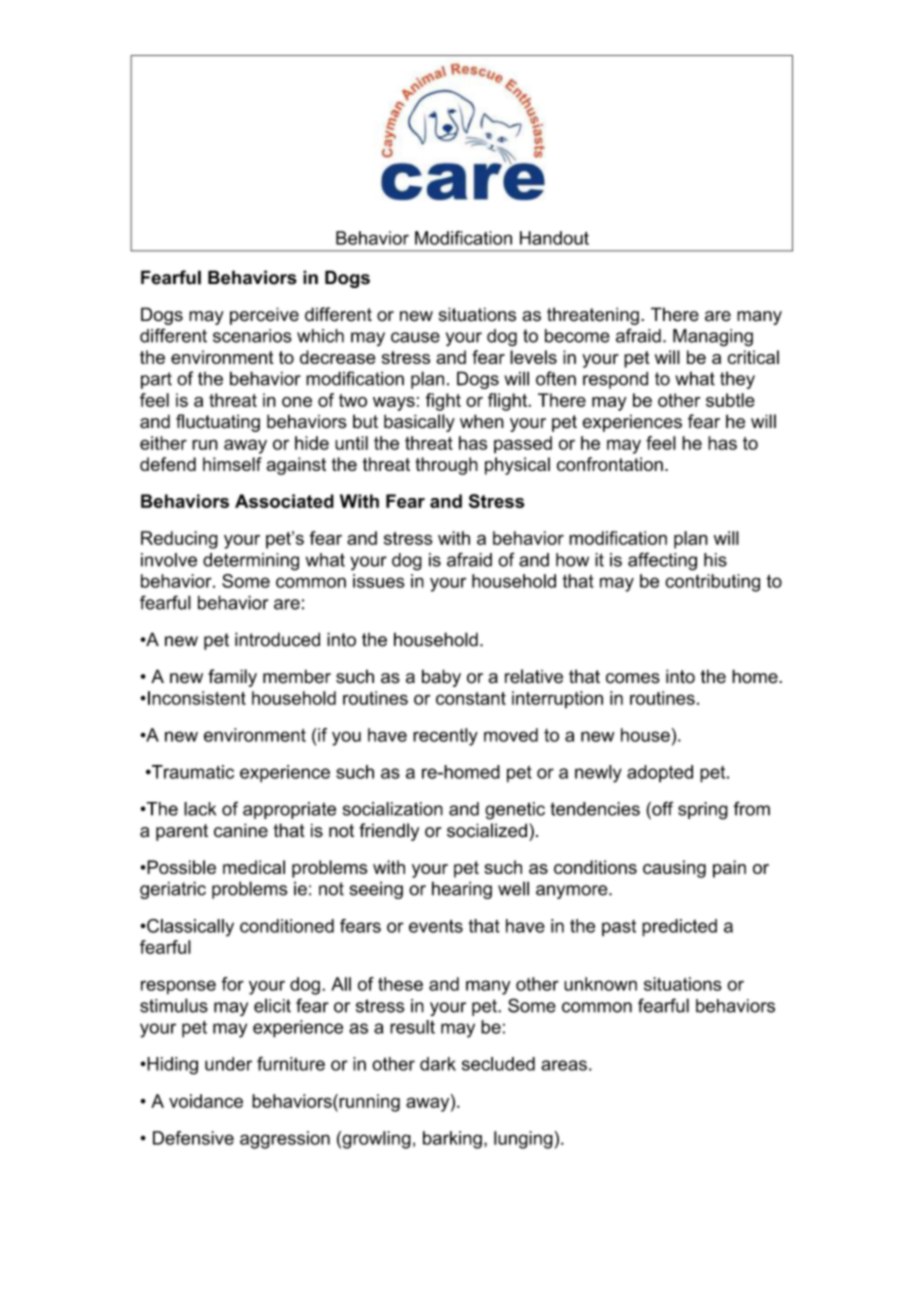 Image resolution: width=924 pixels, height=1308 pixels. Describe the element at coordinates (441, 678) in the screenshot. I see `baby` at that location.
